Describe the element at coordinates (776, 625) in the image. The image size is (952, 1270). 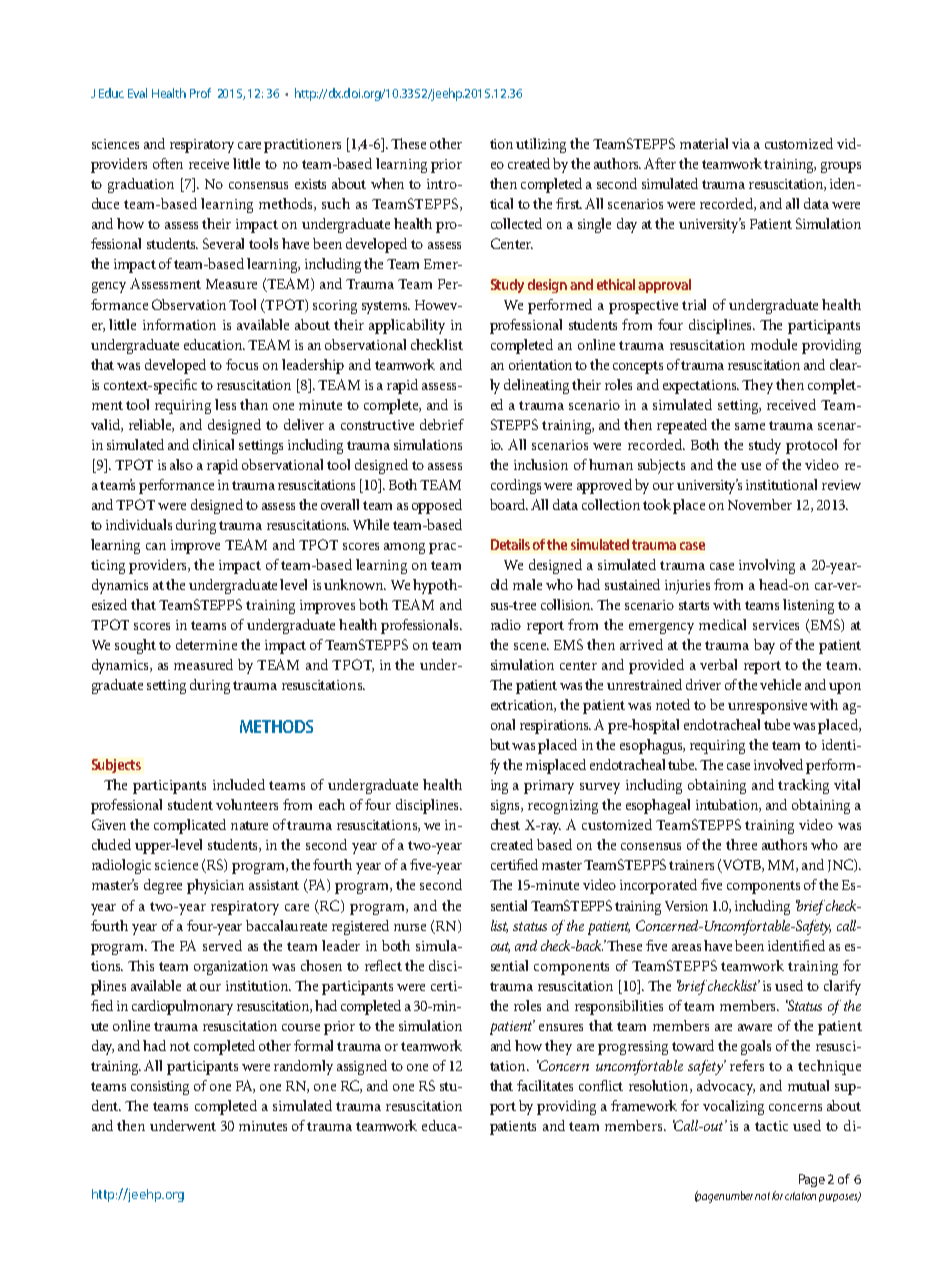
I see `services` at that location.
